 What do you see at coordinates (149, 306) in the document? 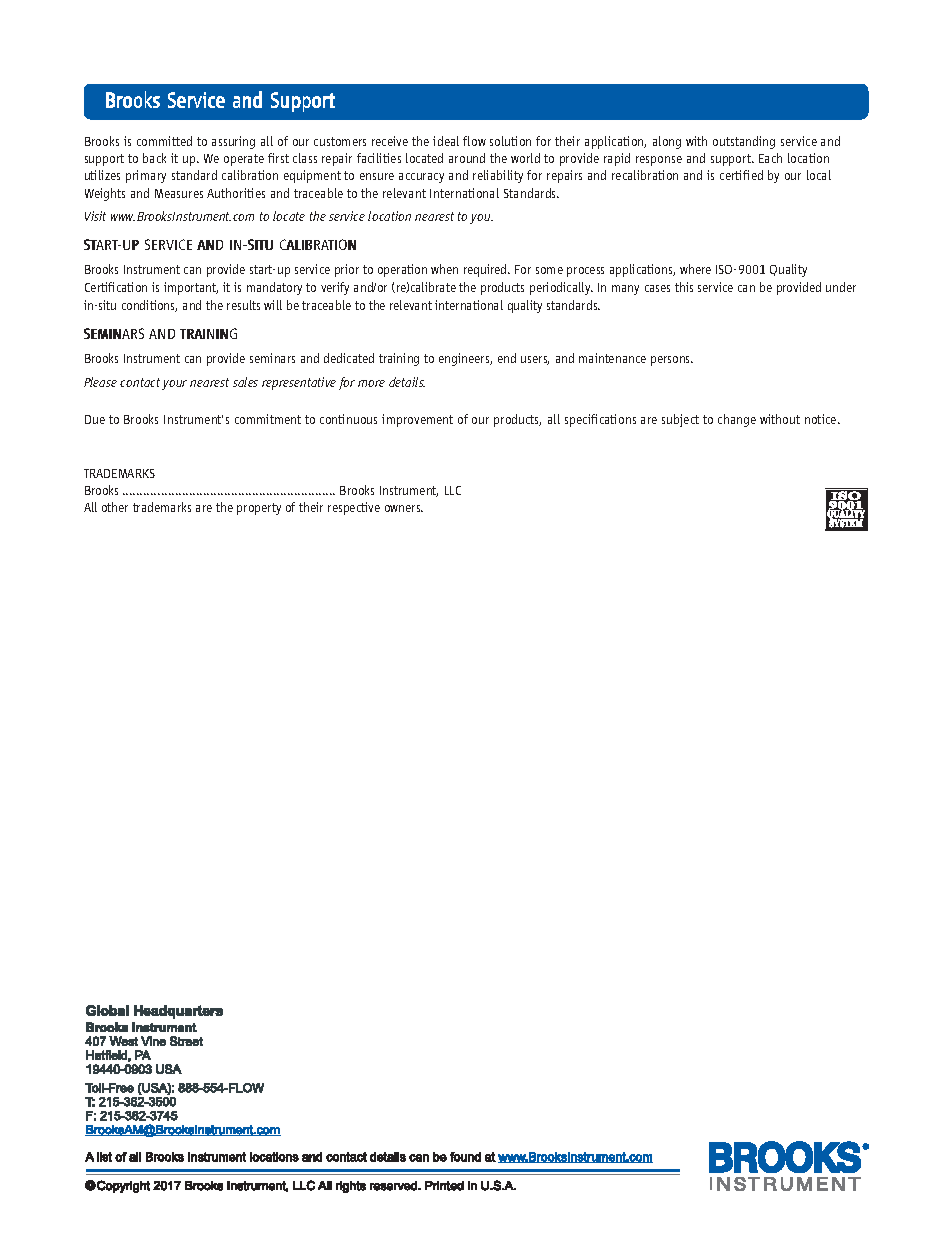
I see `conditions` at bounding box center [149, 306].
